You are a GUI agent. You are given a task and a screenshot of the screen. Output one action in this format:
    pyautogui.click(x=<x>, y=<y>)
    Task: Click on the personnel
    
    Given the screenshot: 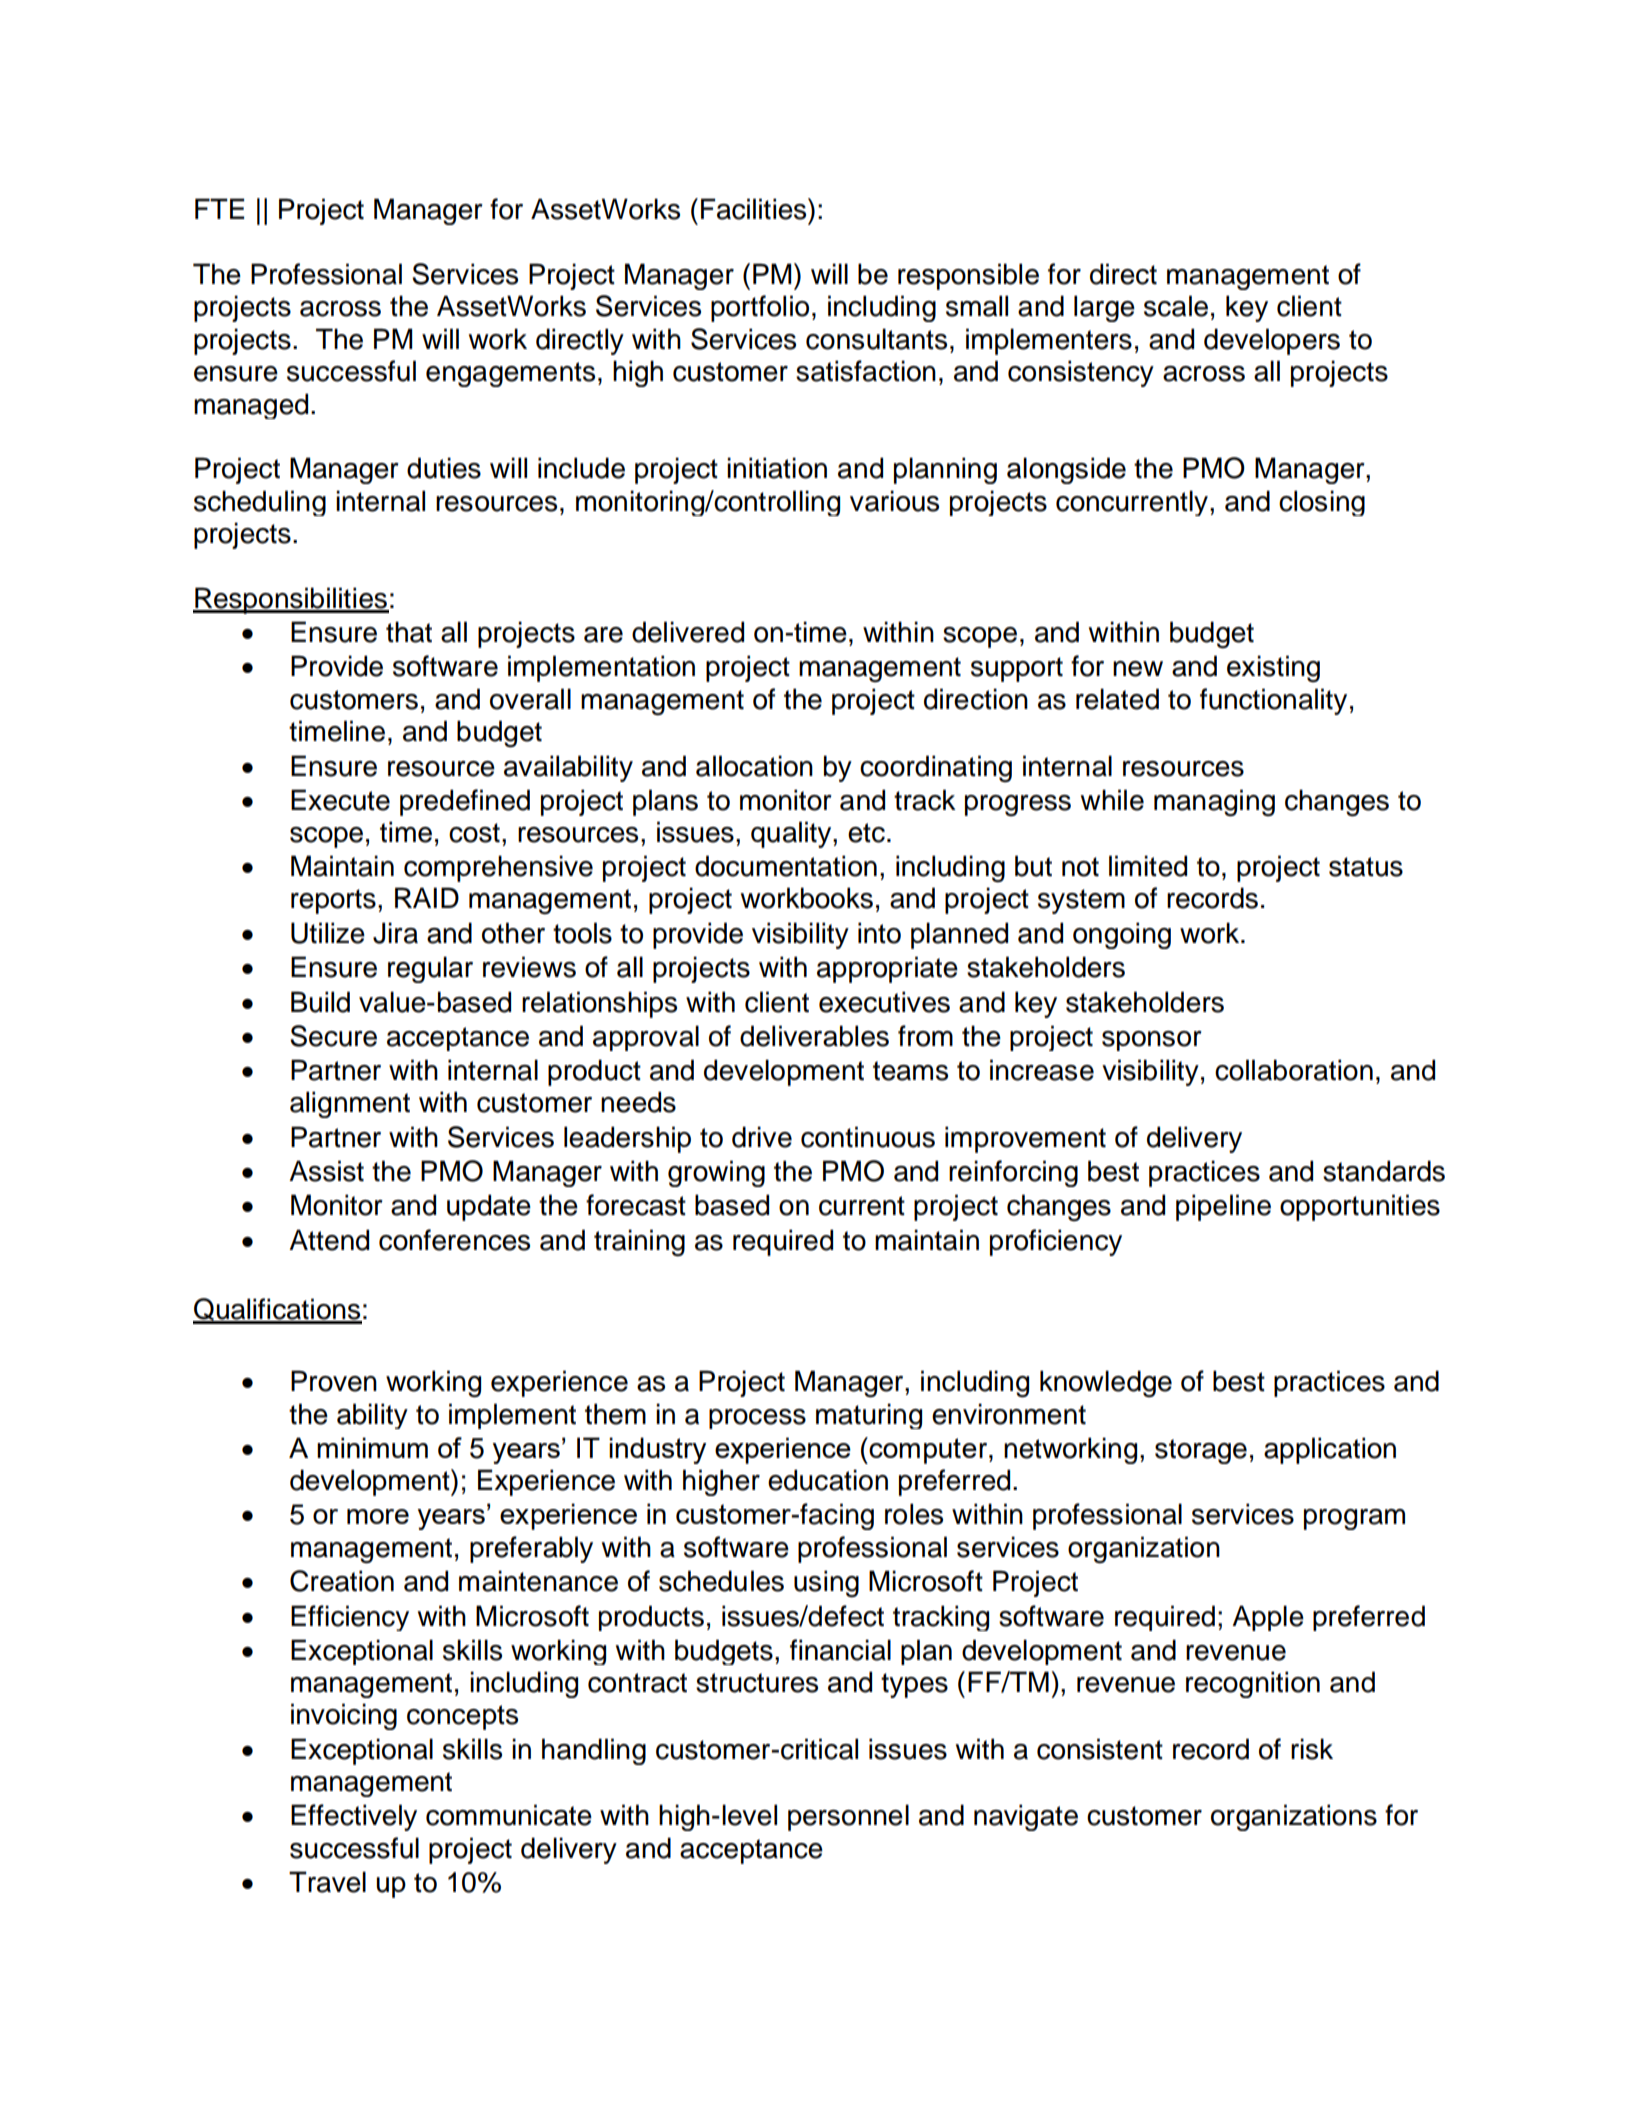 What is the action you would take?
    pyautogui.click(x=848, y=1817)
